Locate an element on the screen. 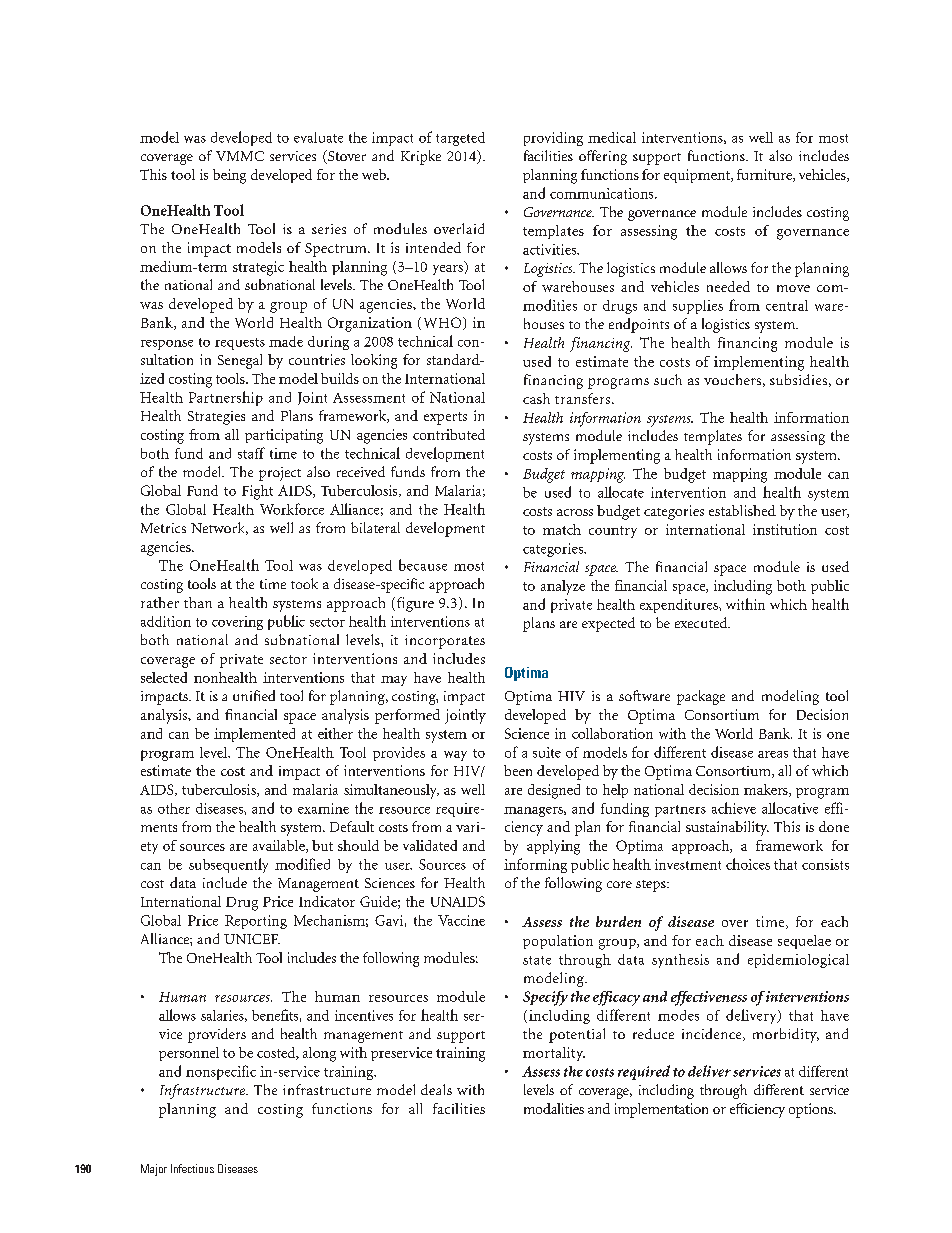 The height and width of the screenshot is (1233, 952). been is located at coordinates (518, 770).
